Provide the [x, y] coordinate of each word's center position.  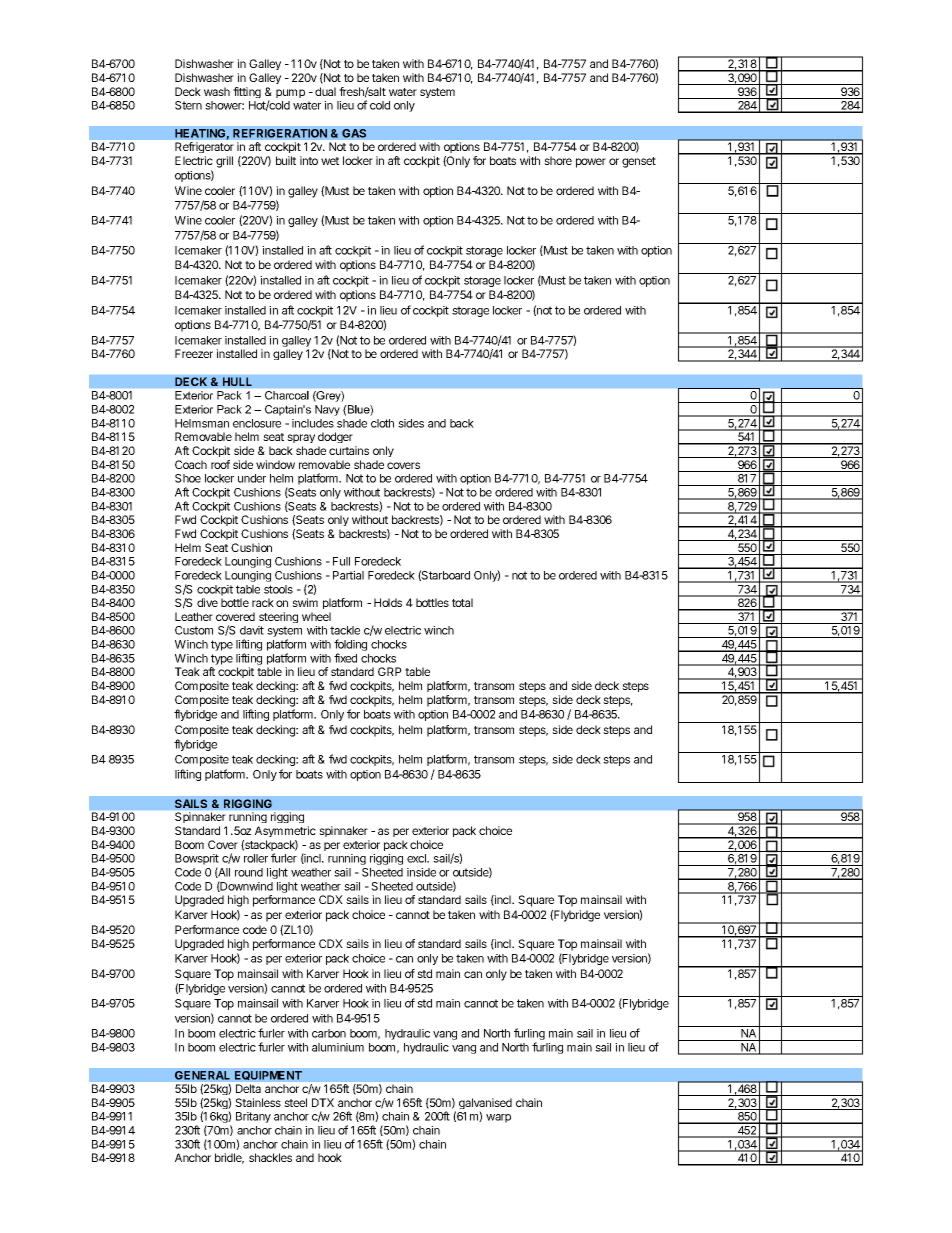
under [252, 478]
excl [417, 858]
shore [558, 160]
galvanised [485, 1105]
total [462, 602]
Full [341, 561]
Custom [194, 630]
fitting [247, 92]
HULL [237, 381]
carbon [329, 1033]
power [591, 163]
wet [330, 161]
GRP [390, 671]
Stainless [258, 1102]
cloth [382, 423]
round [249, 872]
